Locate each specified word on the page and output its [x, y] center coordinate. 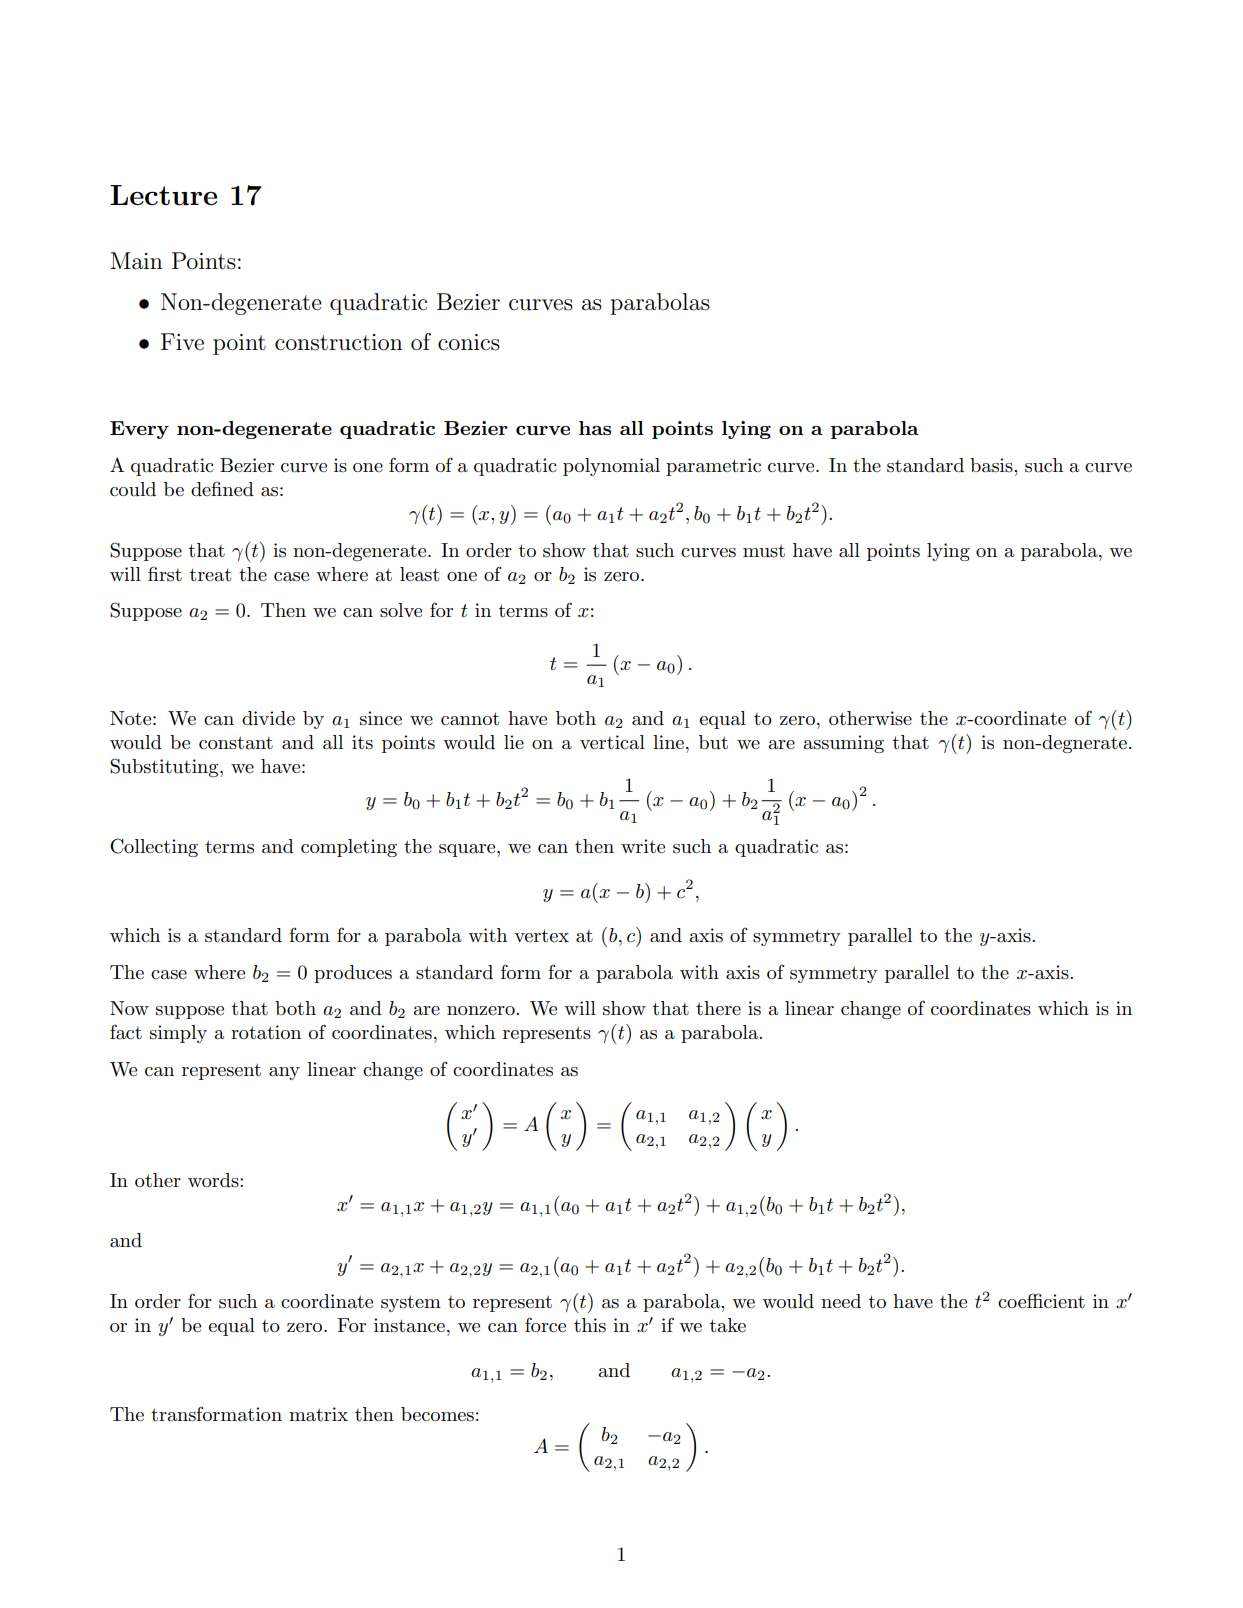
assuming [843, 744]
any [284, 1073]
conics [469, 342]
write [643, 846]
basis [992, 465]
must [764, 551]
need [841, 1301]
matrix [318, 1414]
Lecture [163, 195]
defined [222, 488]
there [718, 1008]
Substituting [165, 767]
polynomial [611, 467]
